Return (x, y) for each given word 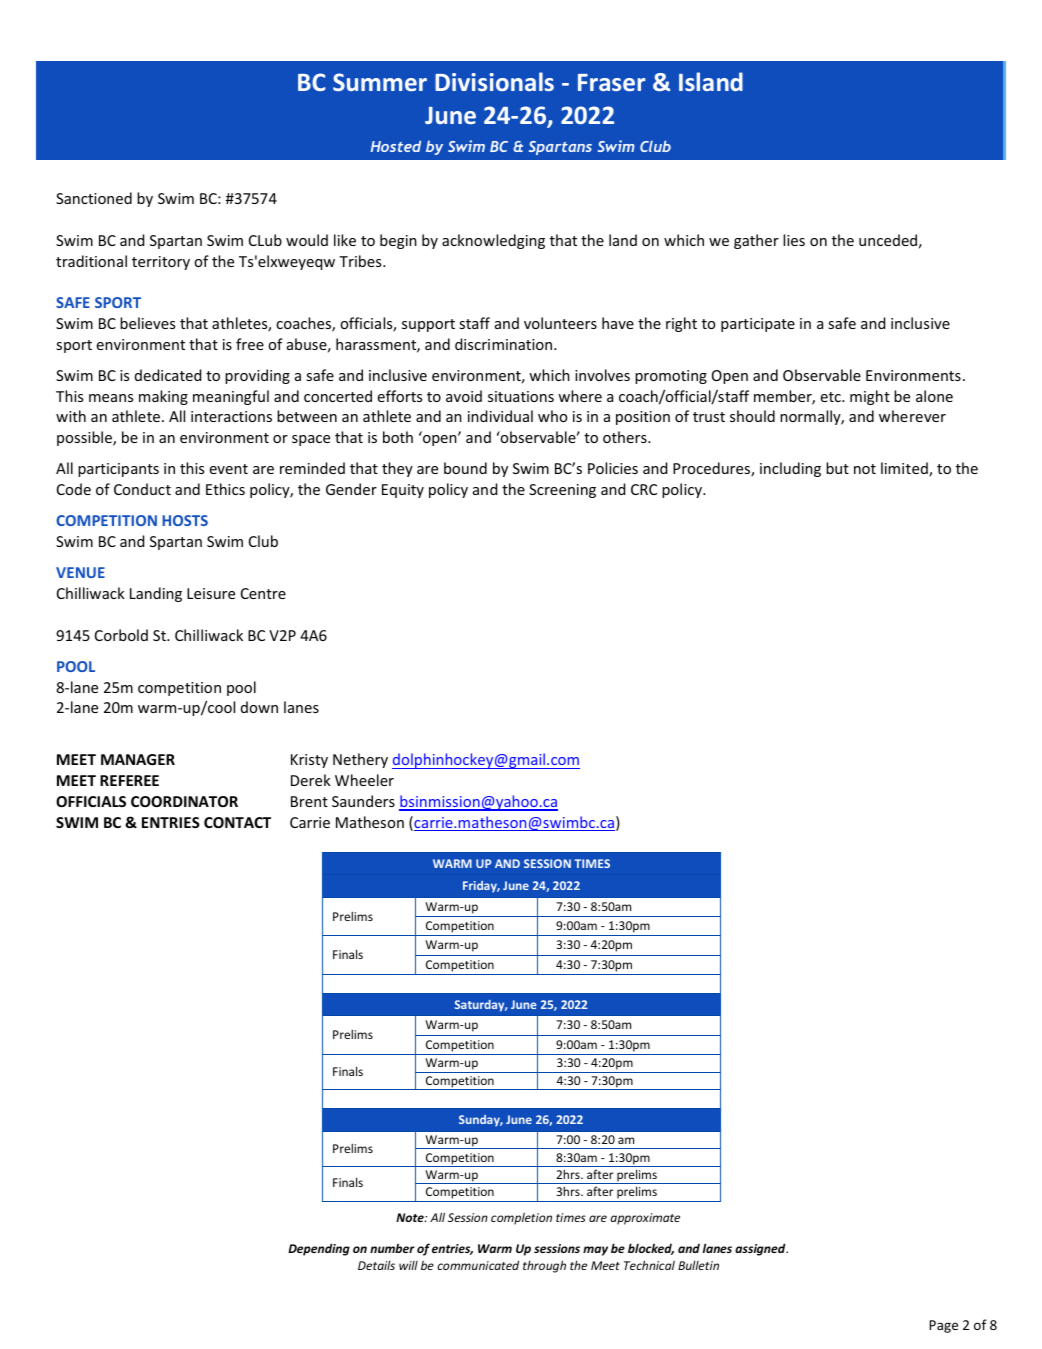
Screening (562, 491)
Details (376, 1265)
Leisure (211, 593)
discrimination (505, 344)
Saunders (363, 801)
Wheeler (364, 780)
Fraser (611, 82)
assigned (761, 1249)
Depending (319, 1249)
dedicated (168, 375)
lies (794, 240)
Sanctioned (94, 198)
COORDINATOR (184, 801)
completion (521, 1218)
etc (832, 397)
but (837, 468)
